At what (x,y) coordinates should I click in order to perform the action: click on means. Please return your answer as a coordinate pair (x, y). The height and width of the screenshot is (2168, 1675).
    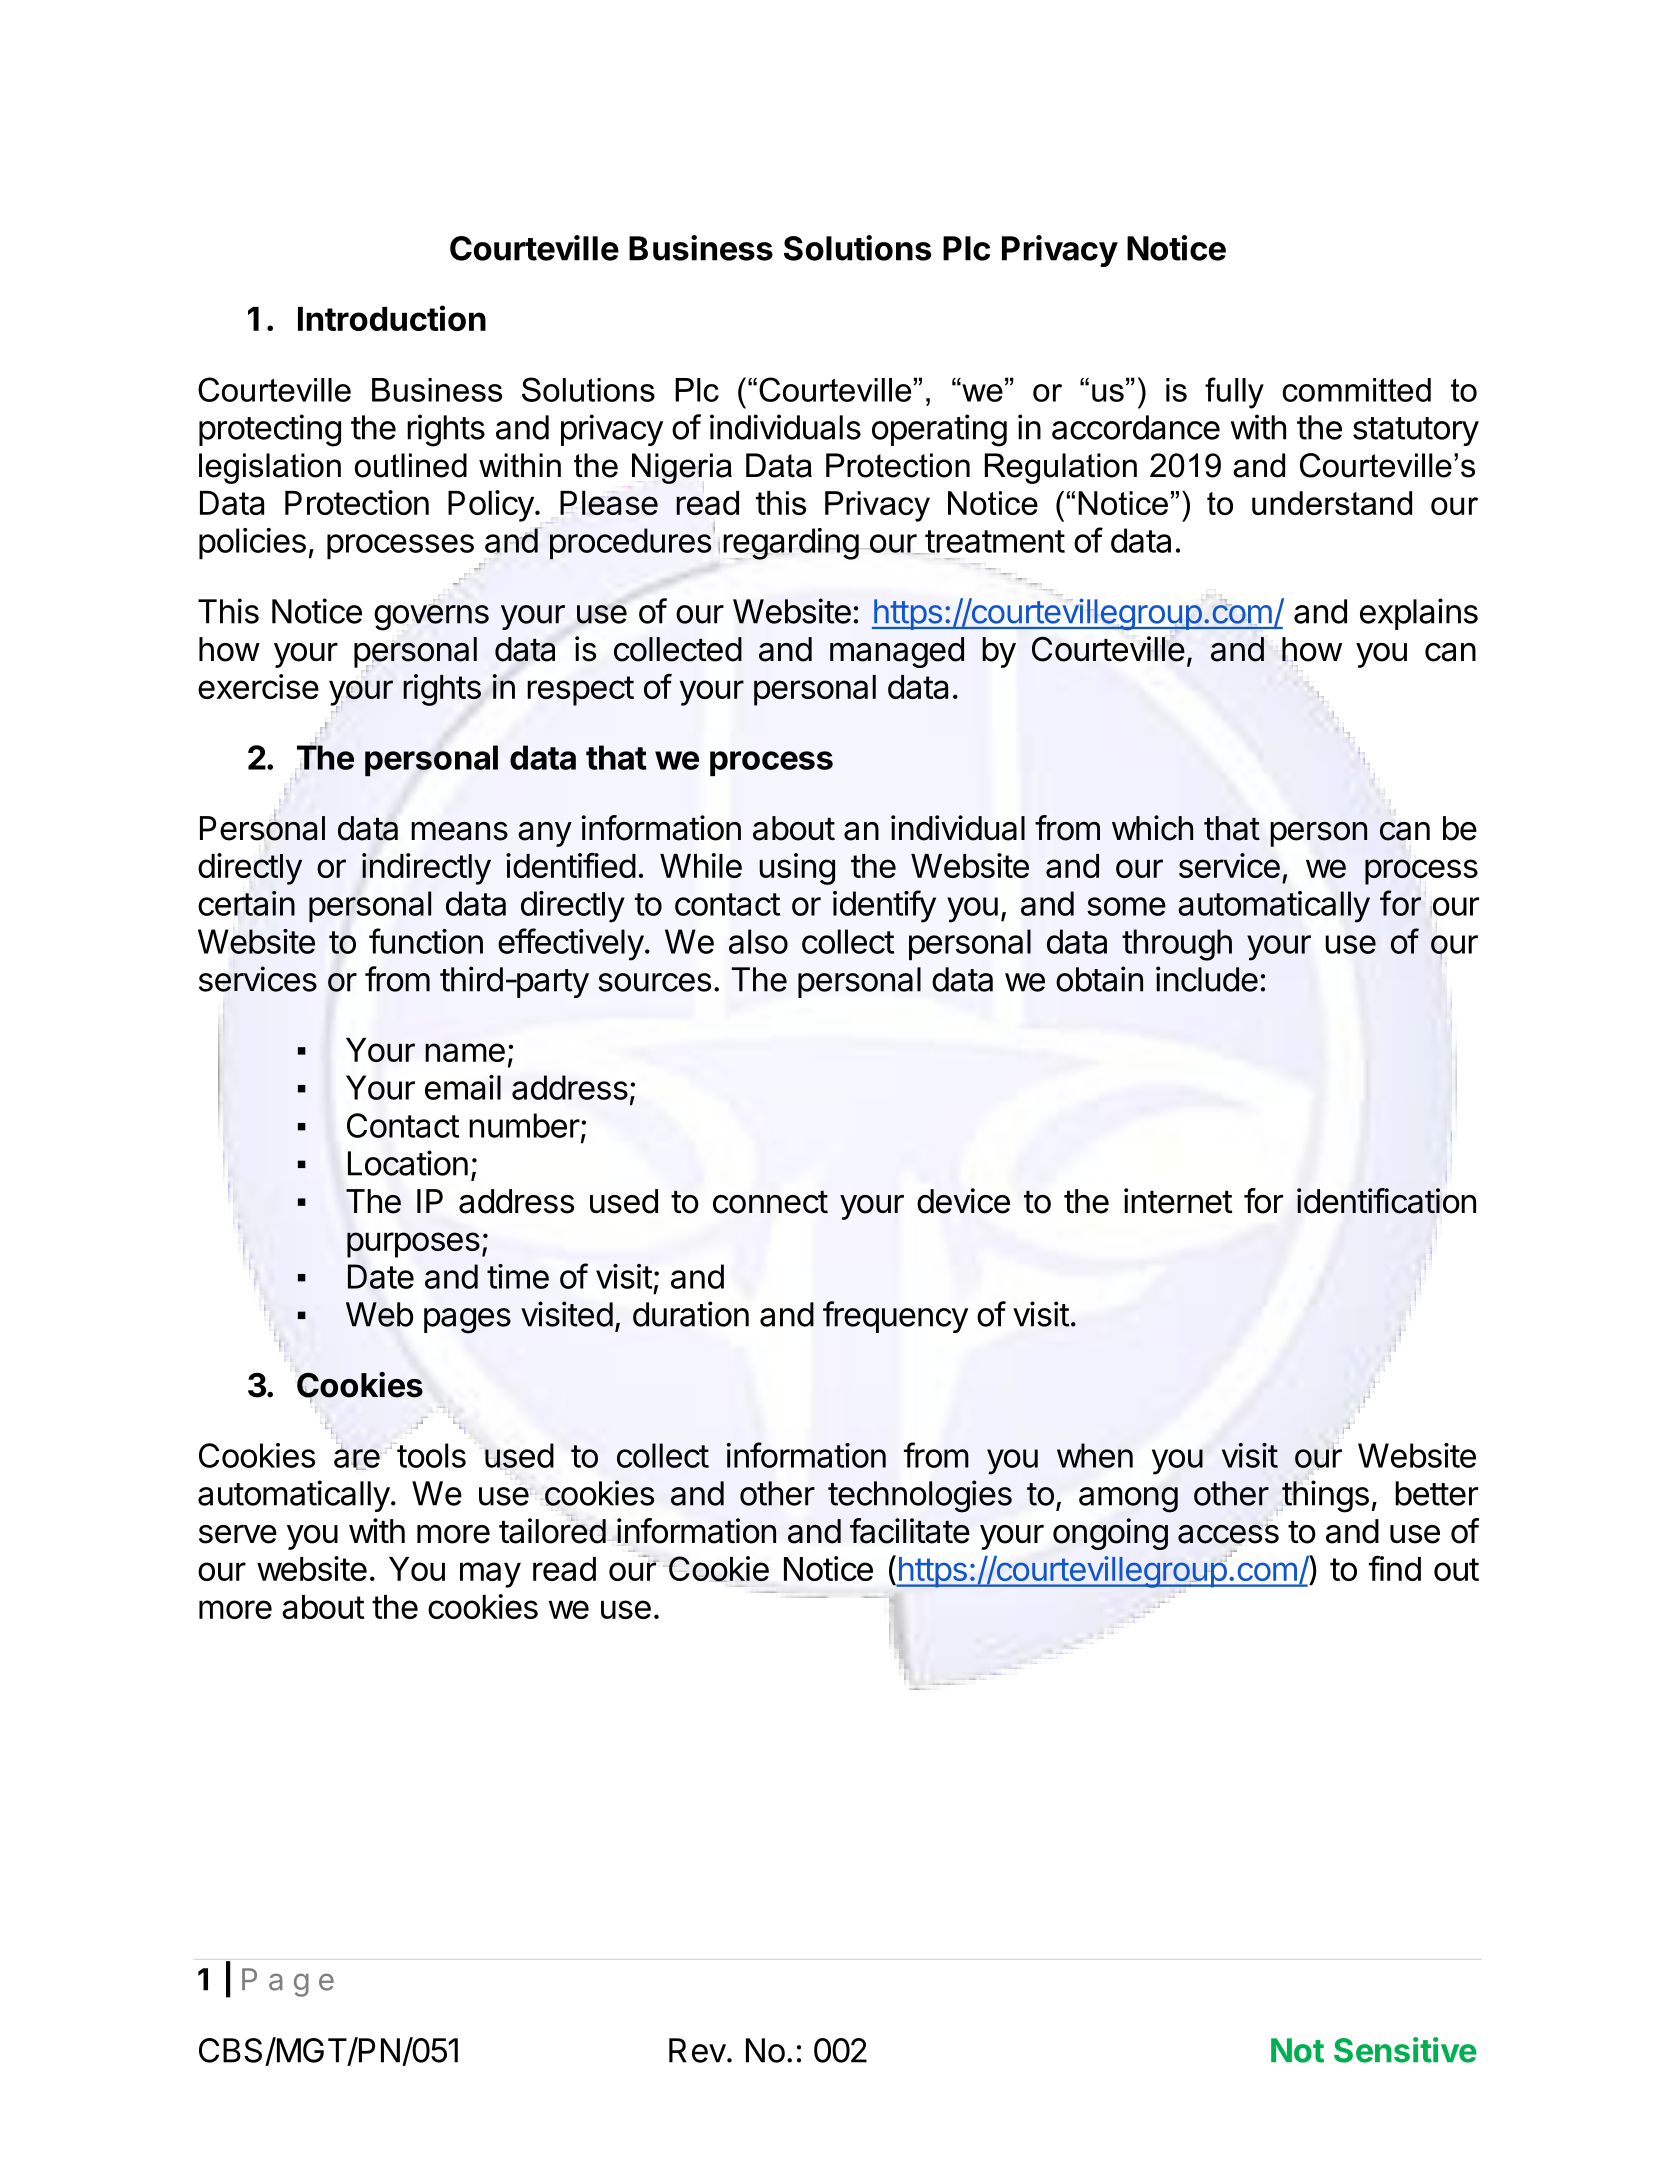
    Looking at the image, I should click on (460, 831).
